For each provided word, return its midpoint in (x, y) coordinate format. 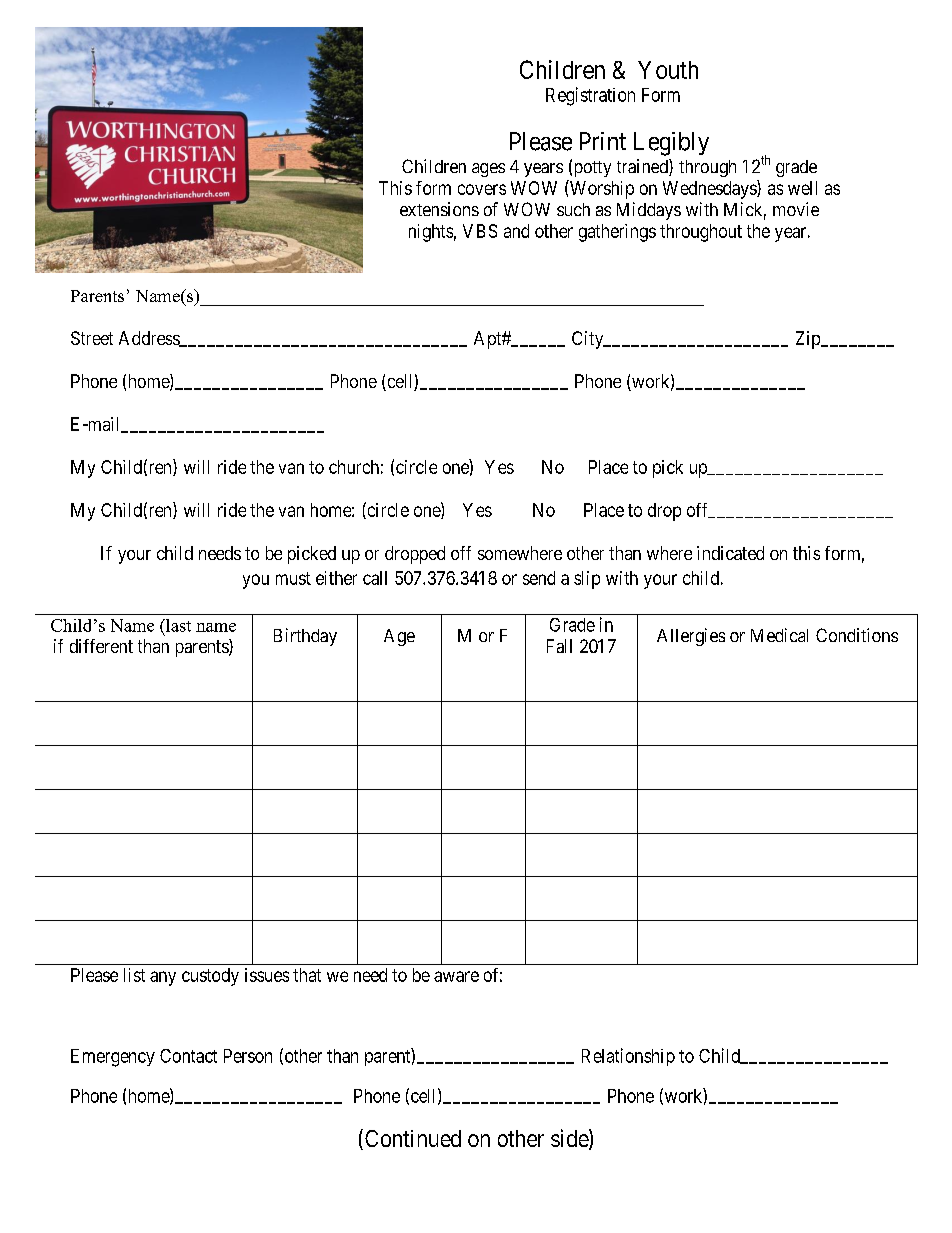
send (539, 578)
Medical (779, 635)
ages (488, 170)
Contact (188, 1056)
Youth (668, 70)
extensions (439, 209)
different (101, 646)
